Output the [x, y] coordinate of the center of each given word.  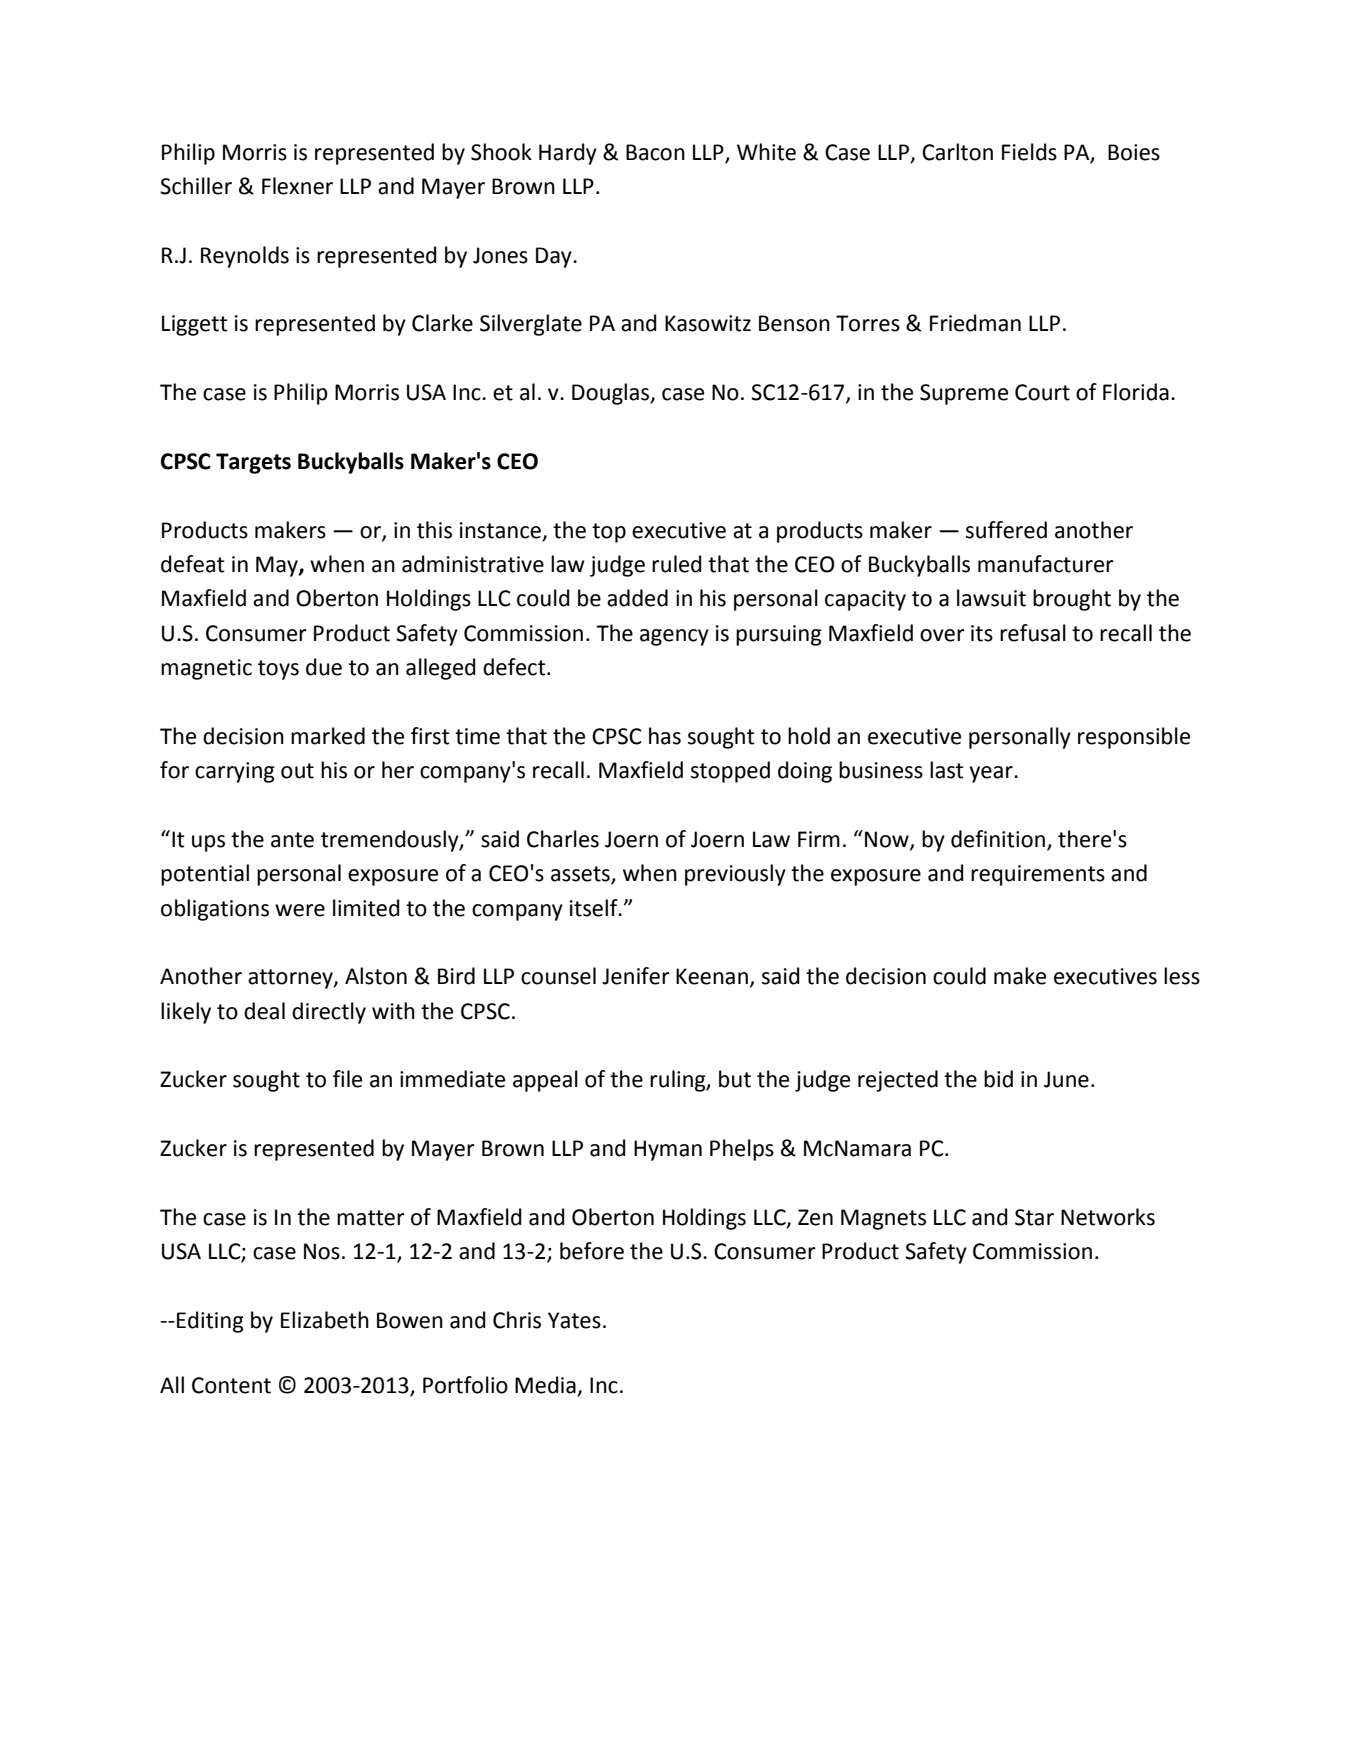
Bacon [655, 152]
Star [1034, 1217]
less [1182, 976]
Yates [574, 1320]
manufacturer [1046, 564]
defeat [193, 564]
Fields [1029, 152]
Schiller [196, 186]
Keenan [712, 976]
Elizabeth [325, 1320]
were [300, 910]
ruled [677, 564]
